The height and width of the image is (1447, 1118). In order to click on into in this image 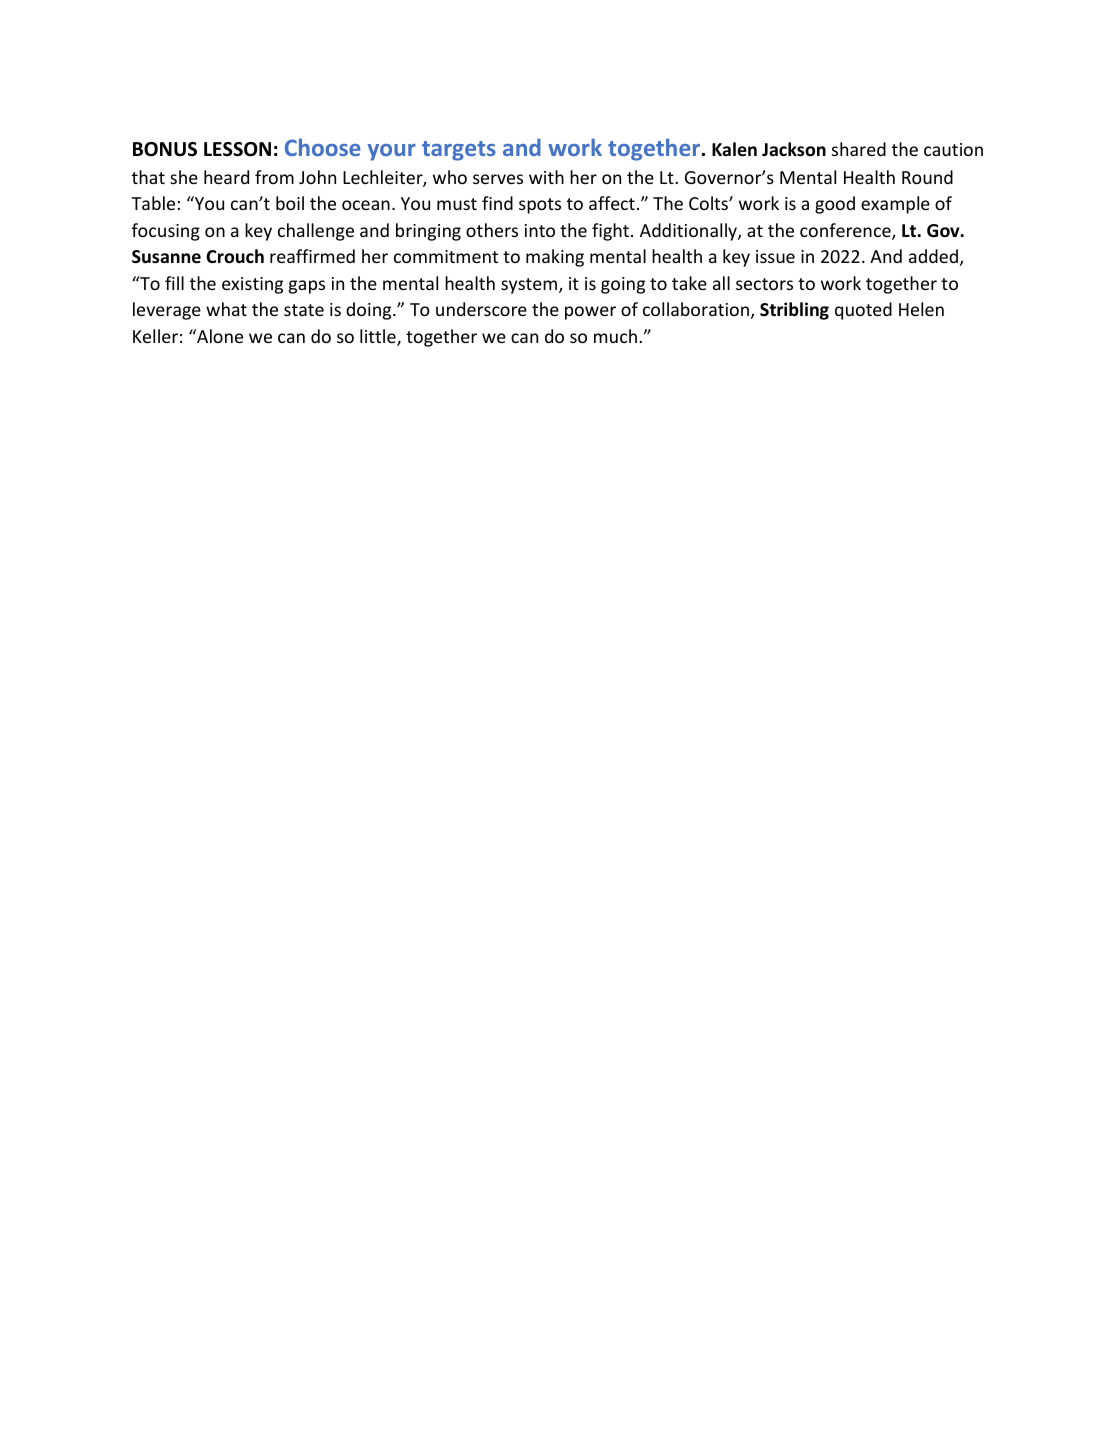, I will do `click(540, 230)`.
